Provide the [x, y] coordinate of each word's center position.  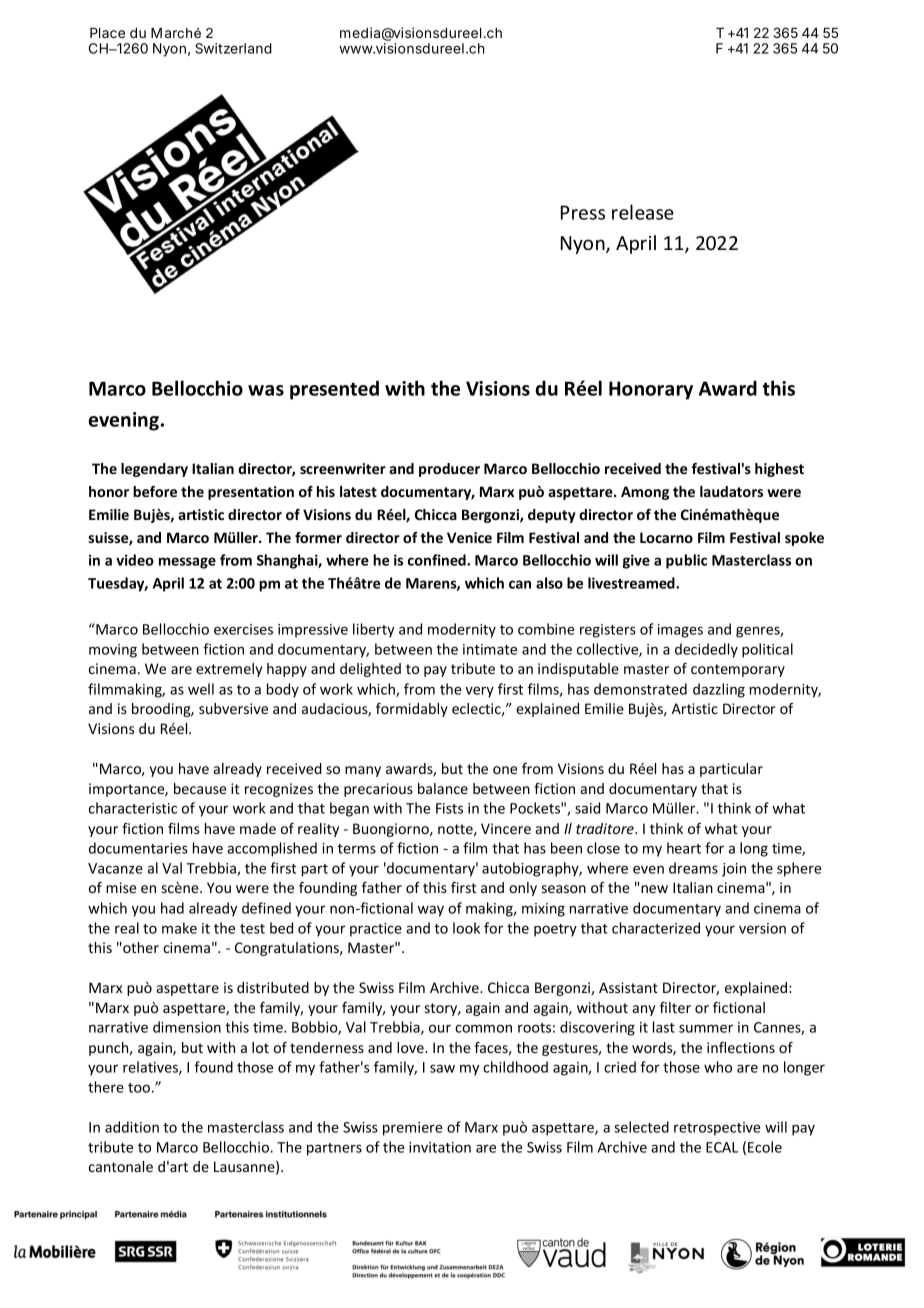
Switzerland [233, 48]
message [187, 563]
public [686, 561]
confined [438, 560]
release [643, 212]
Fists [449, 808]
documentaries [138, 848]
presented [334, 390]
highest [779, 470]
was [266, 390]
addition [132, 1127]
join [734, 870]
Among [645, 493]
